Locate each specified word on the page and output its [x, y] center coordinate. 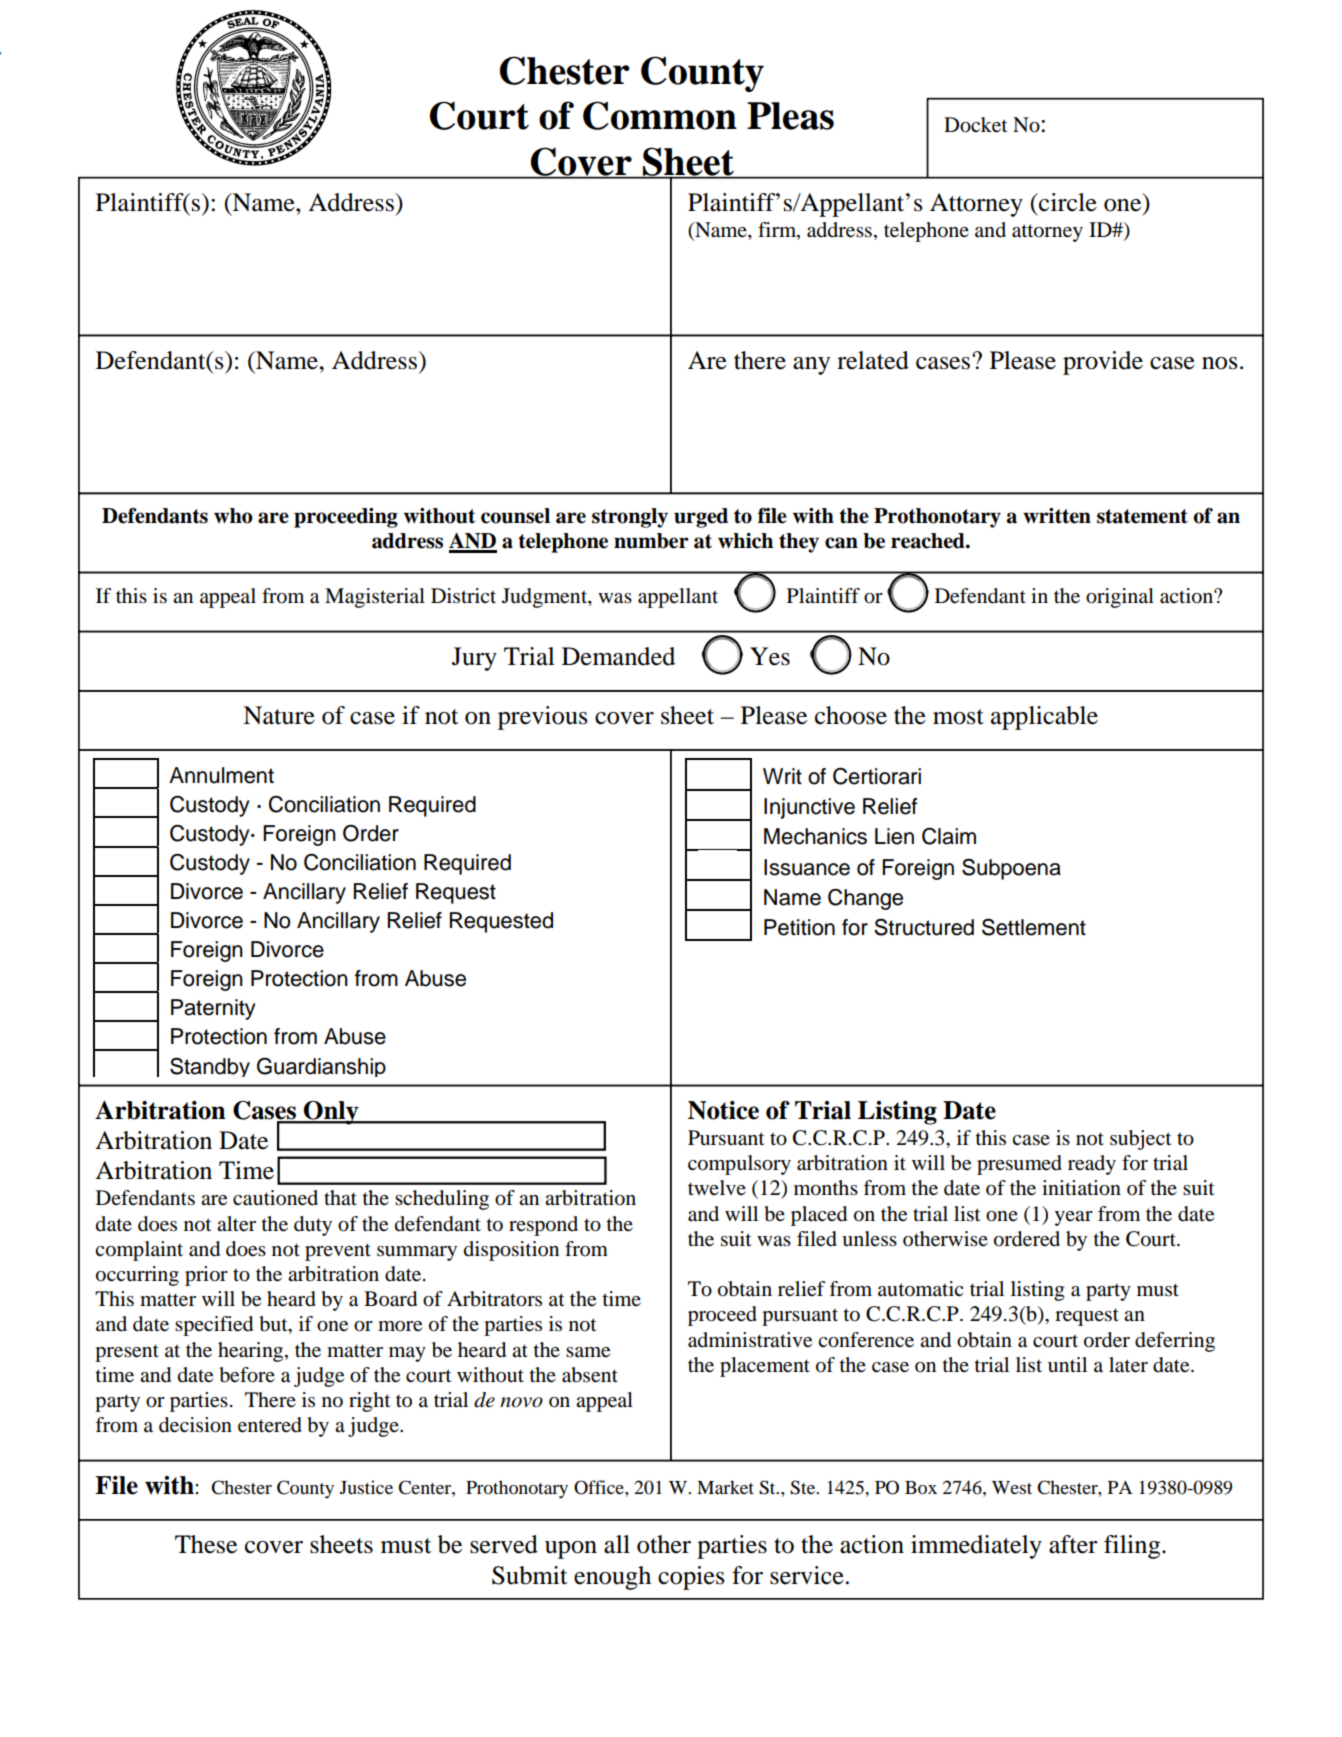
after [1073, 1544]
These [206, 1544]
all [617, 1544]
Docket [976, 125]
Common [660, 115]
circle [1067, 202]
